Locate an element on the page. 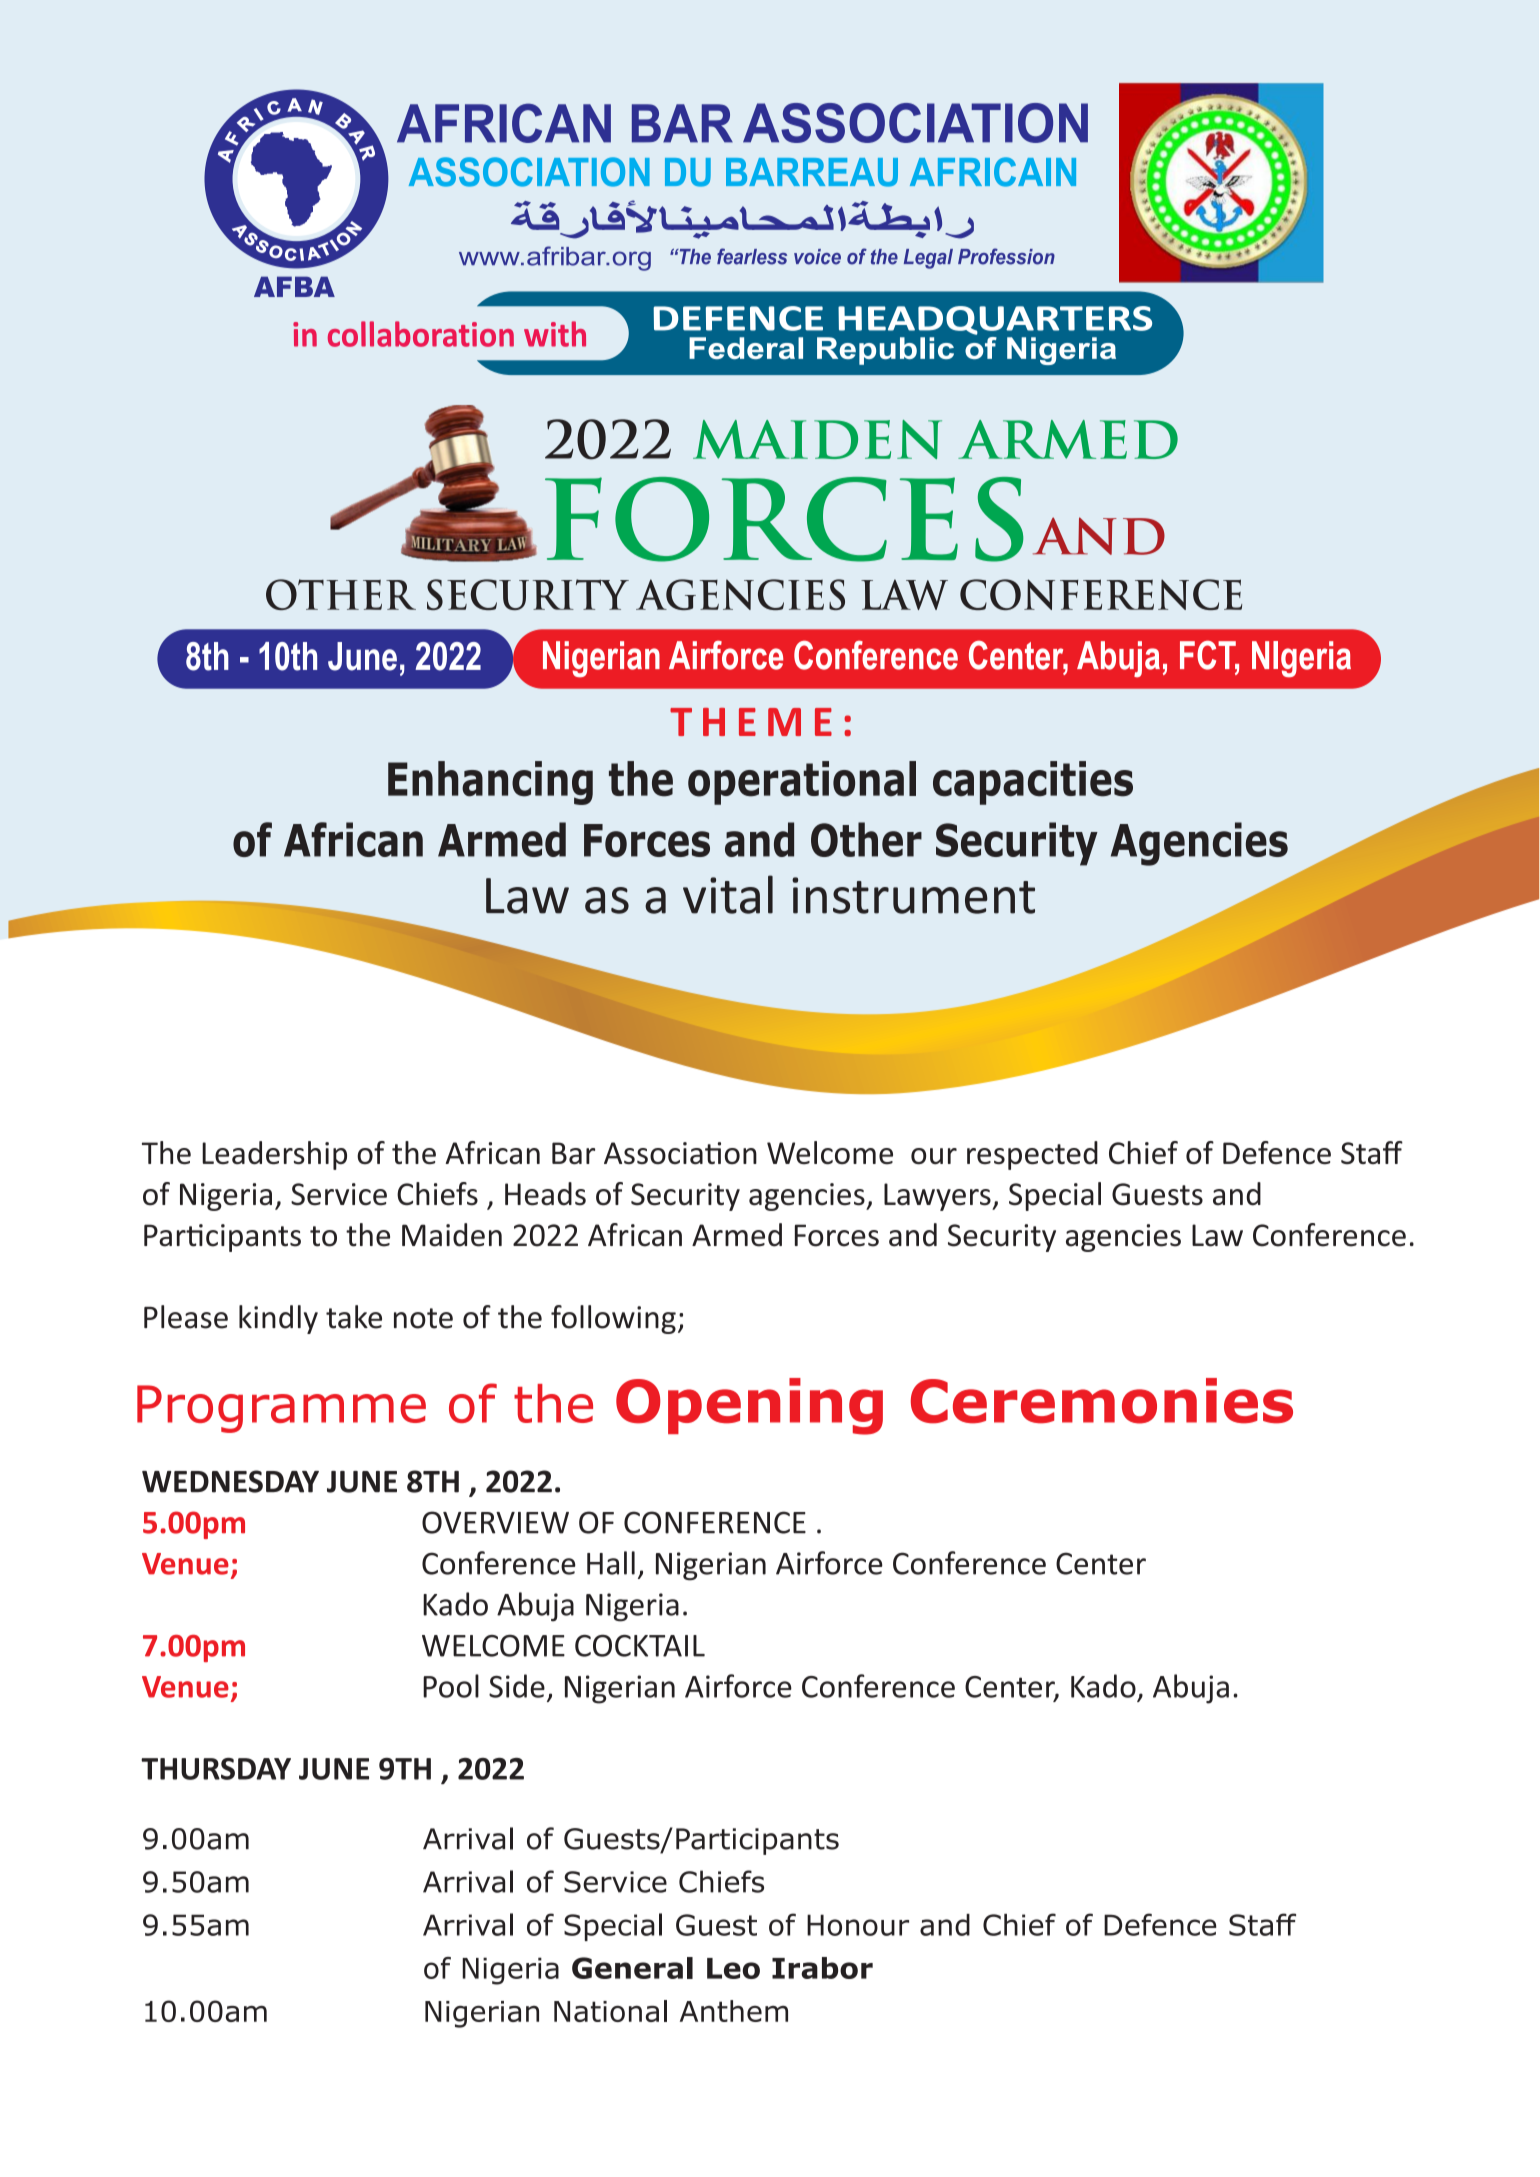  Leadership is located at coordinates (274, 1155).
